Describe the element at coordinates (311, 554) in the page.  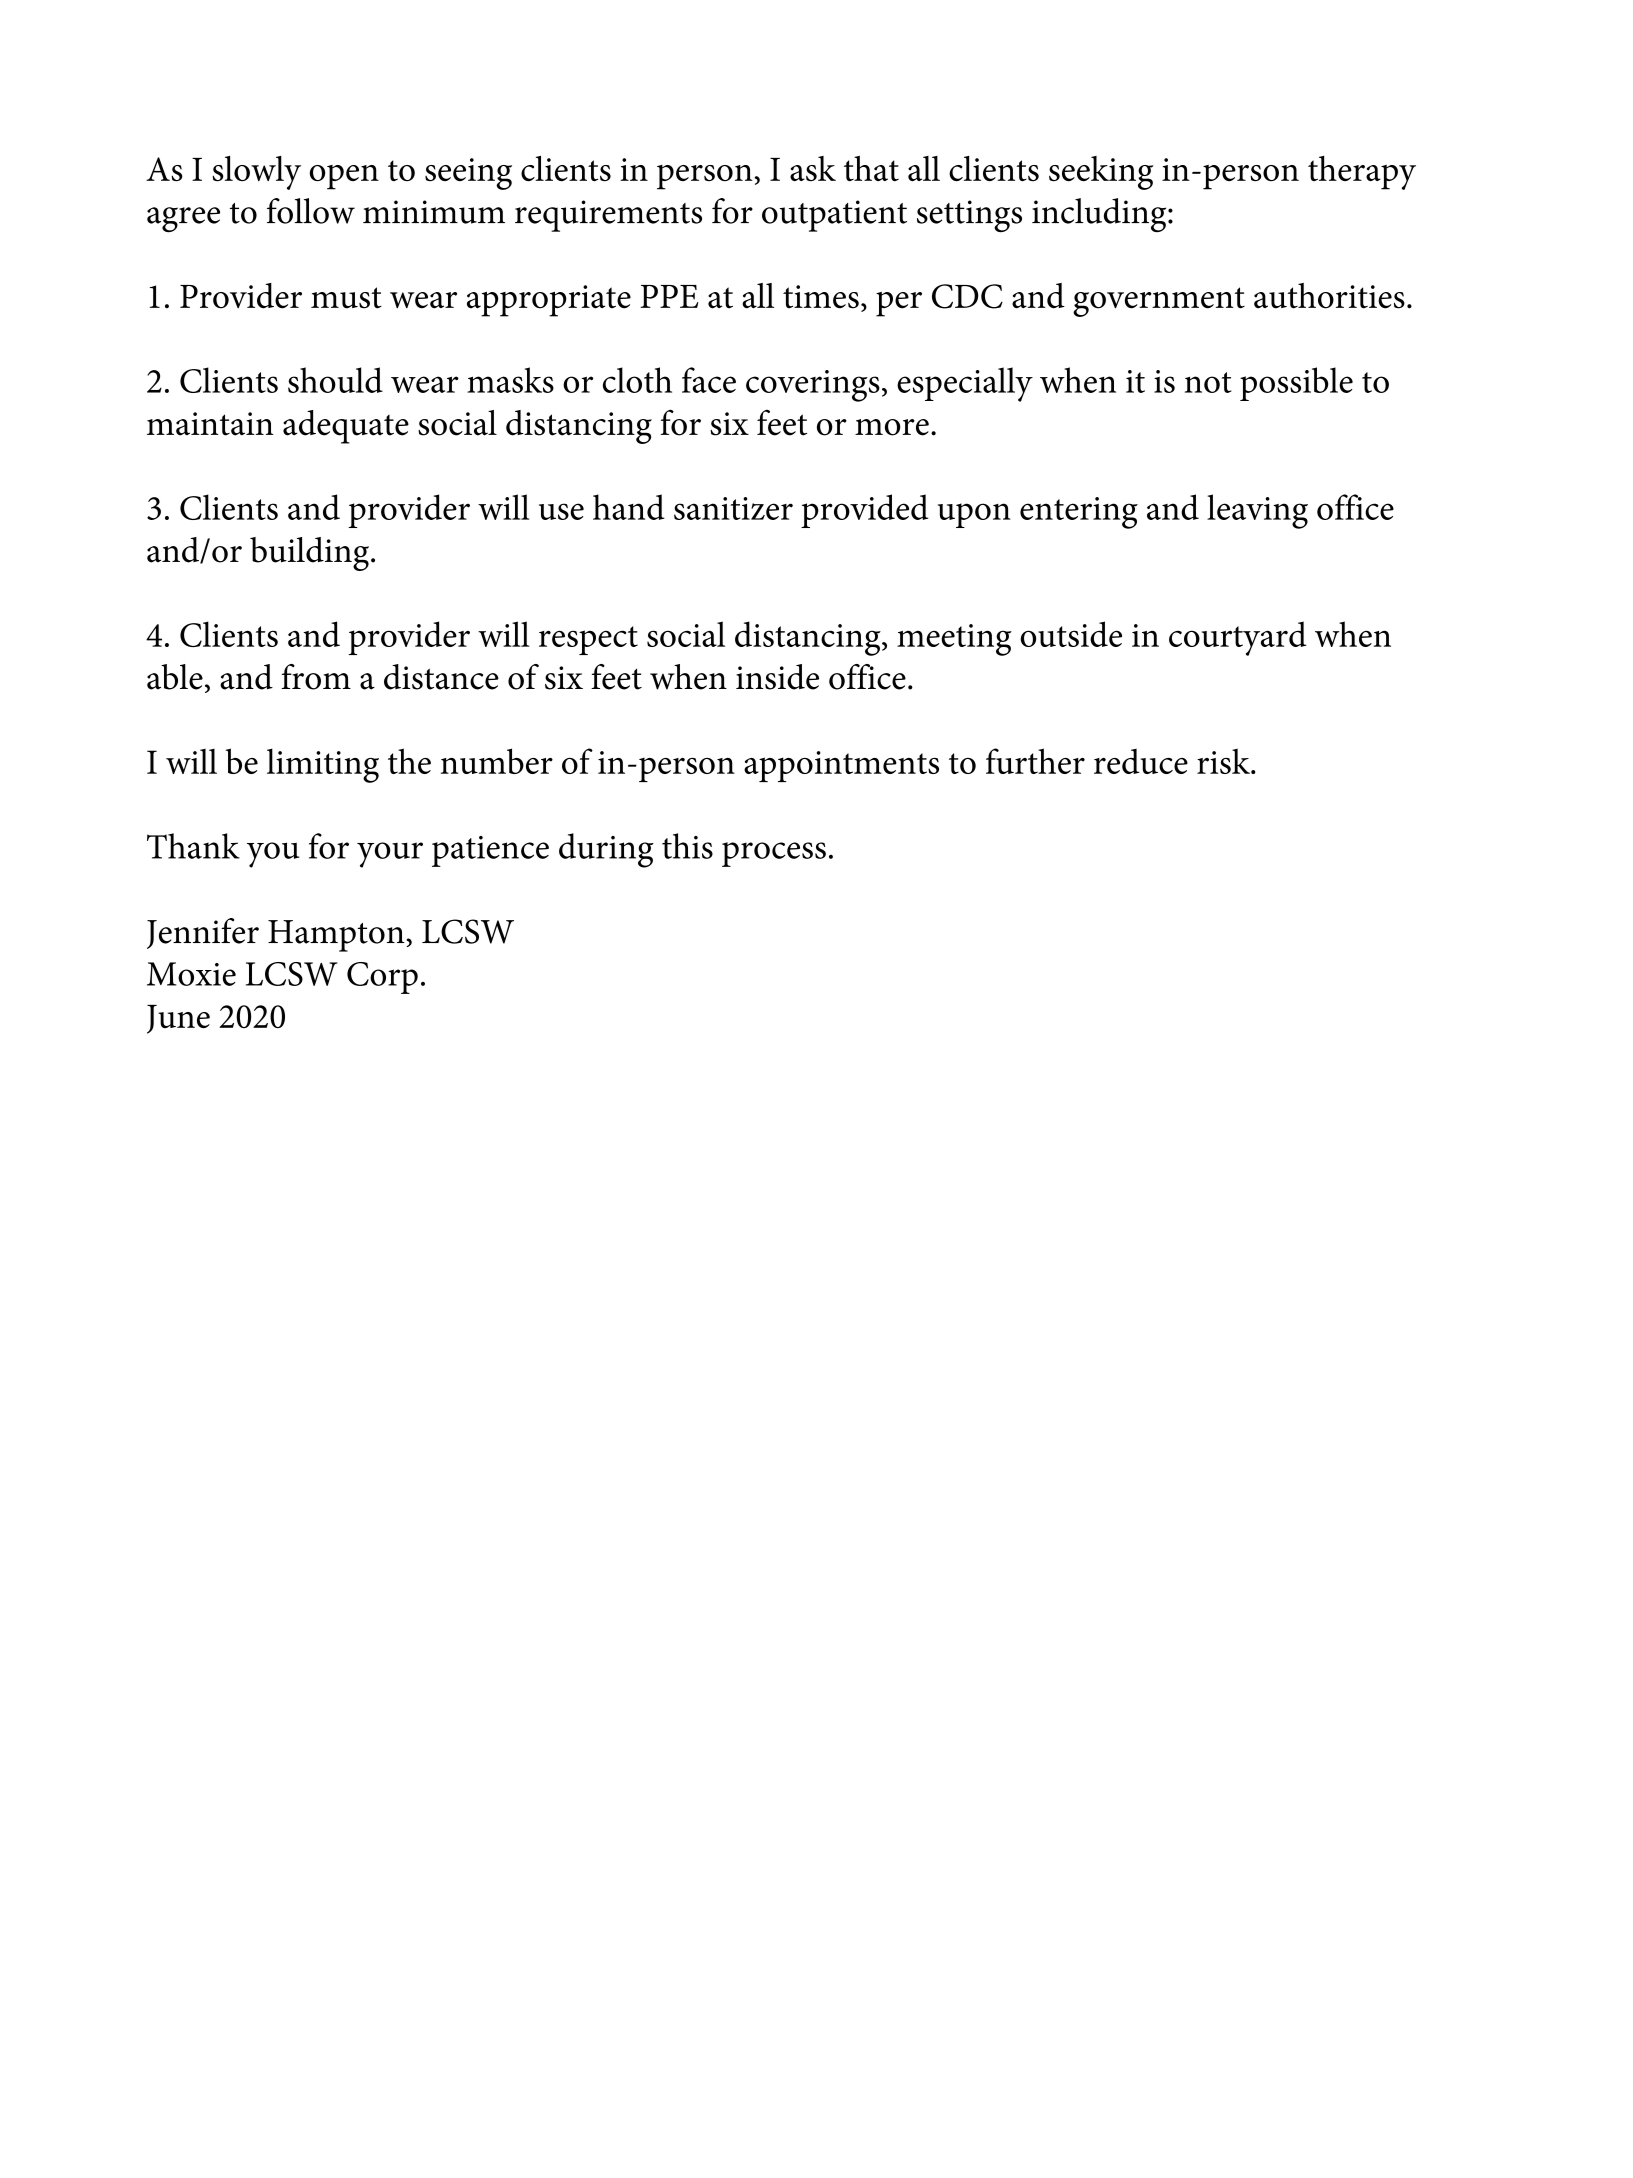
I see `building` at that location.
